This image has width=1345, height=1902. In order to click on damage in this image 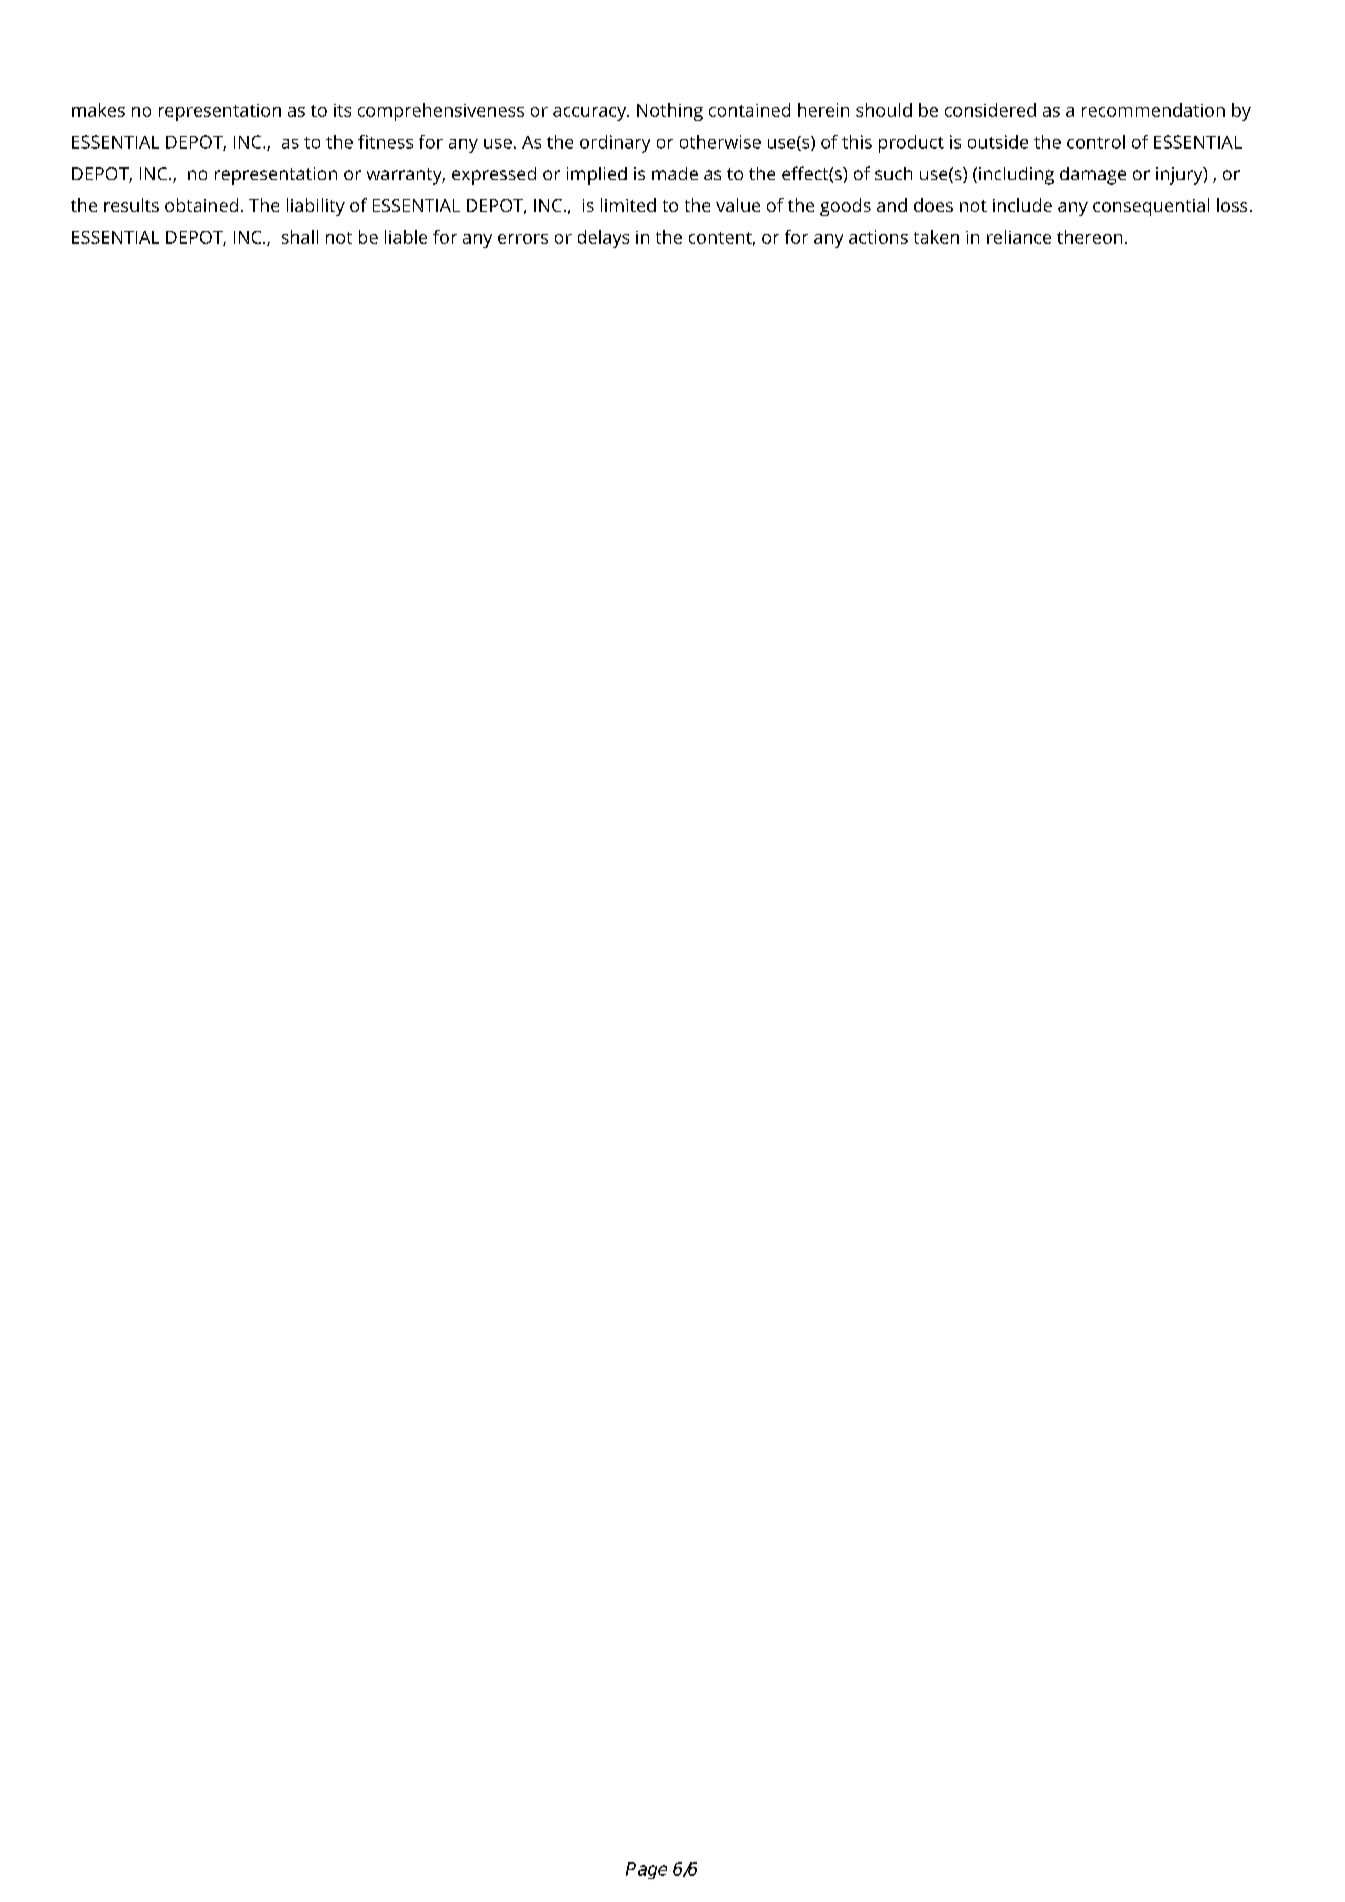, I will do `click(1093, 176)`.
